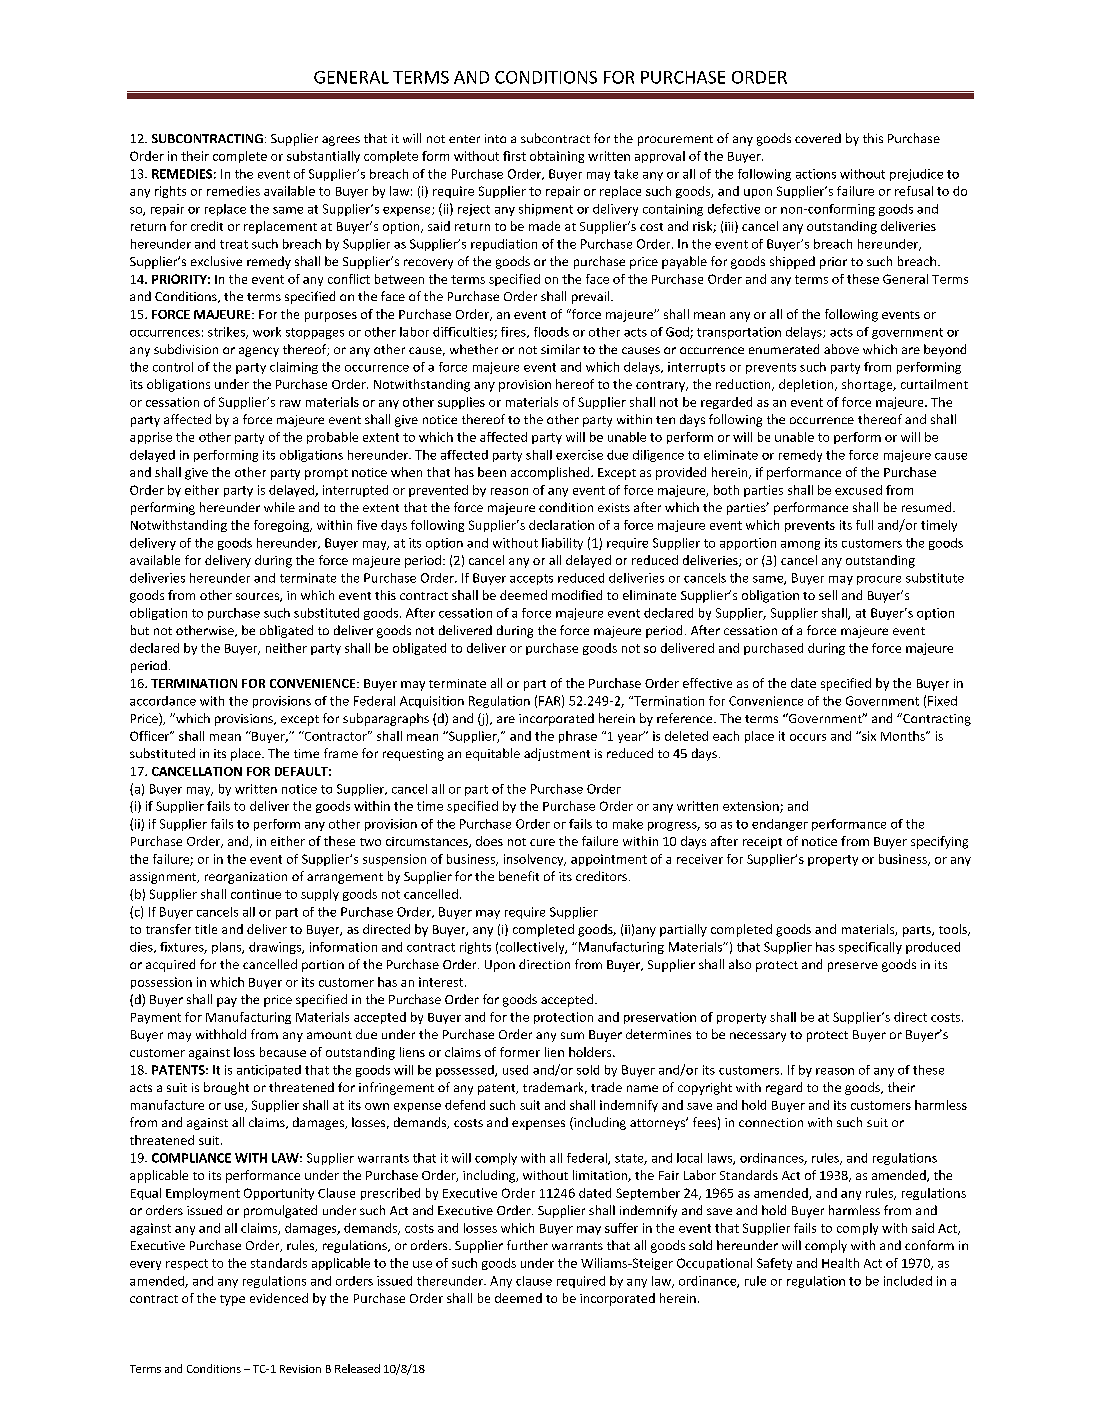 The height and width of the page is (1425, 1101). I want to click on six, so click(868, 736).
